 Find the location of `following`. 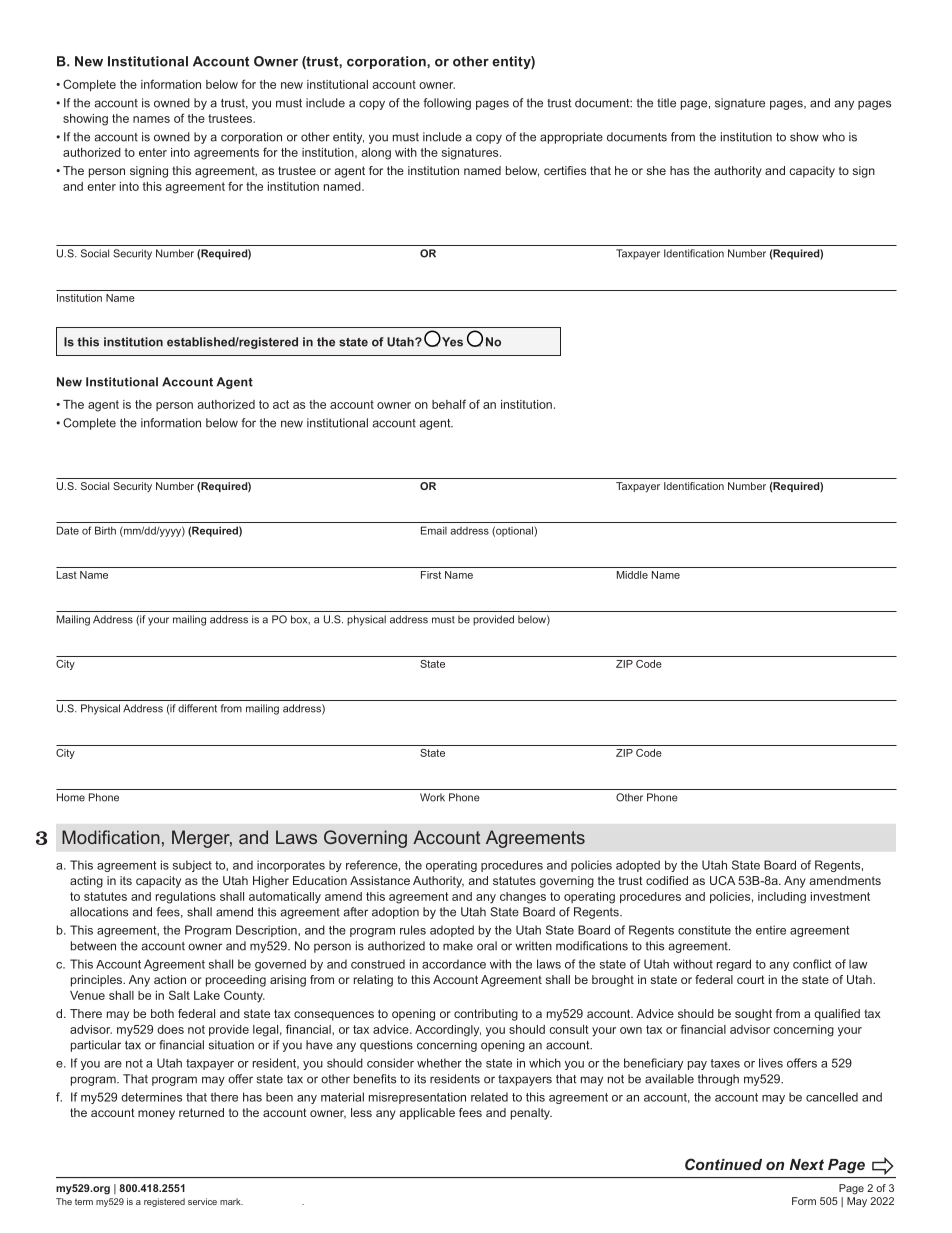

following is located at coordinates (447, 104).
